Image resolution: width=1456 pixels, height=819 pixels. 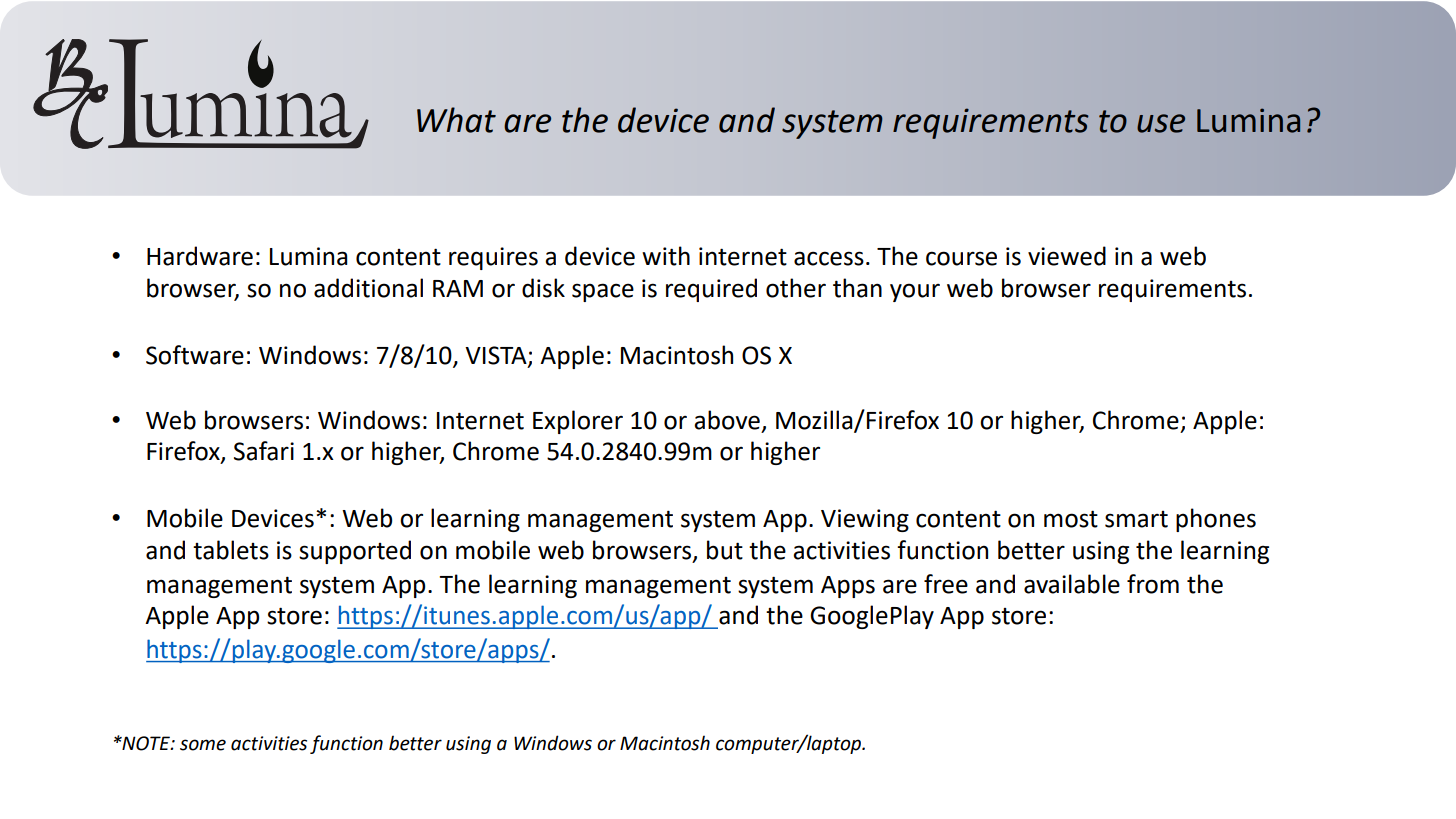 I want to click on Safari, so click(x=264, y=451).
